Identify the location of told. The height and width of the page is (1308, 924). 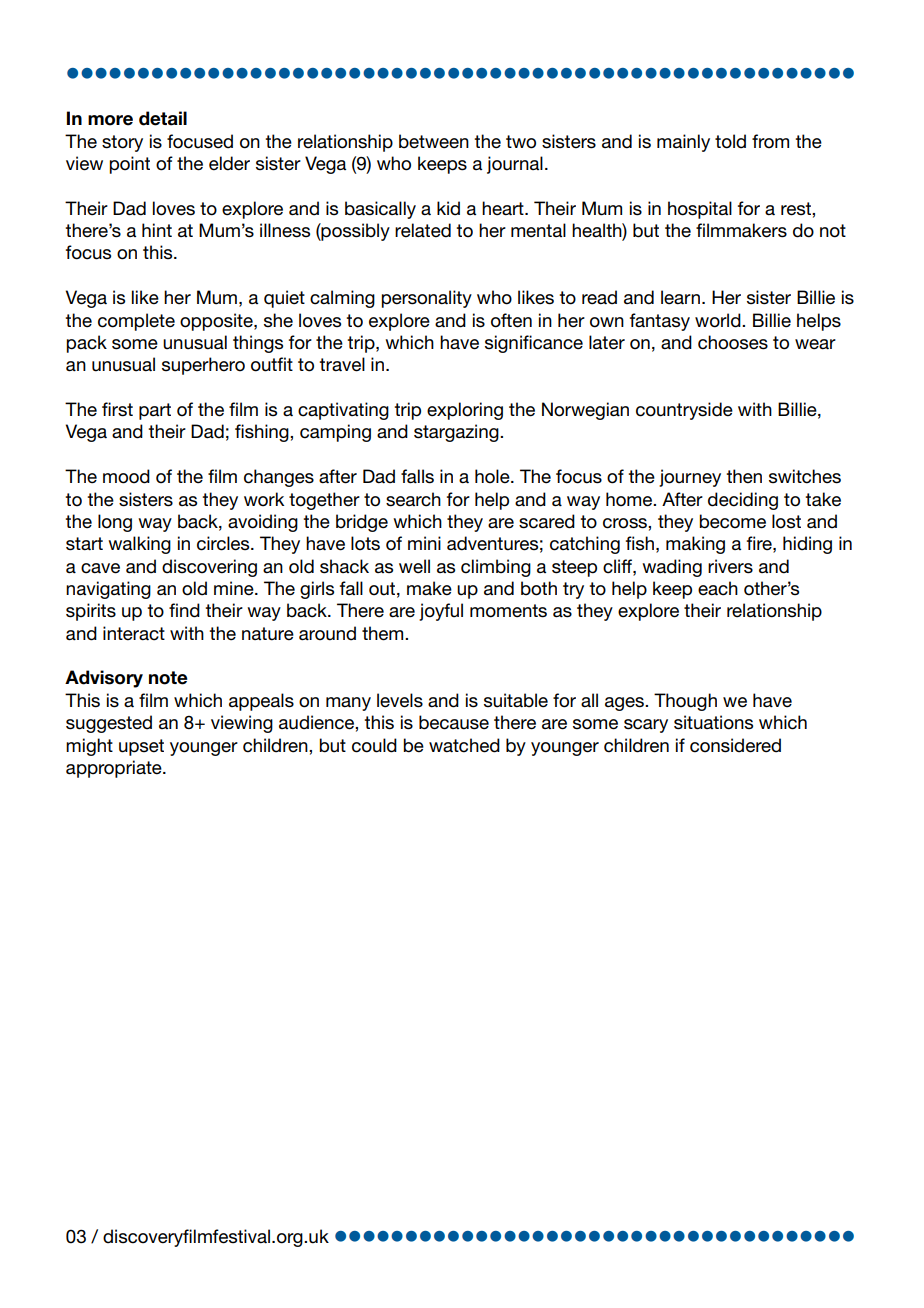
(730, 141).
